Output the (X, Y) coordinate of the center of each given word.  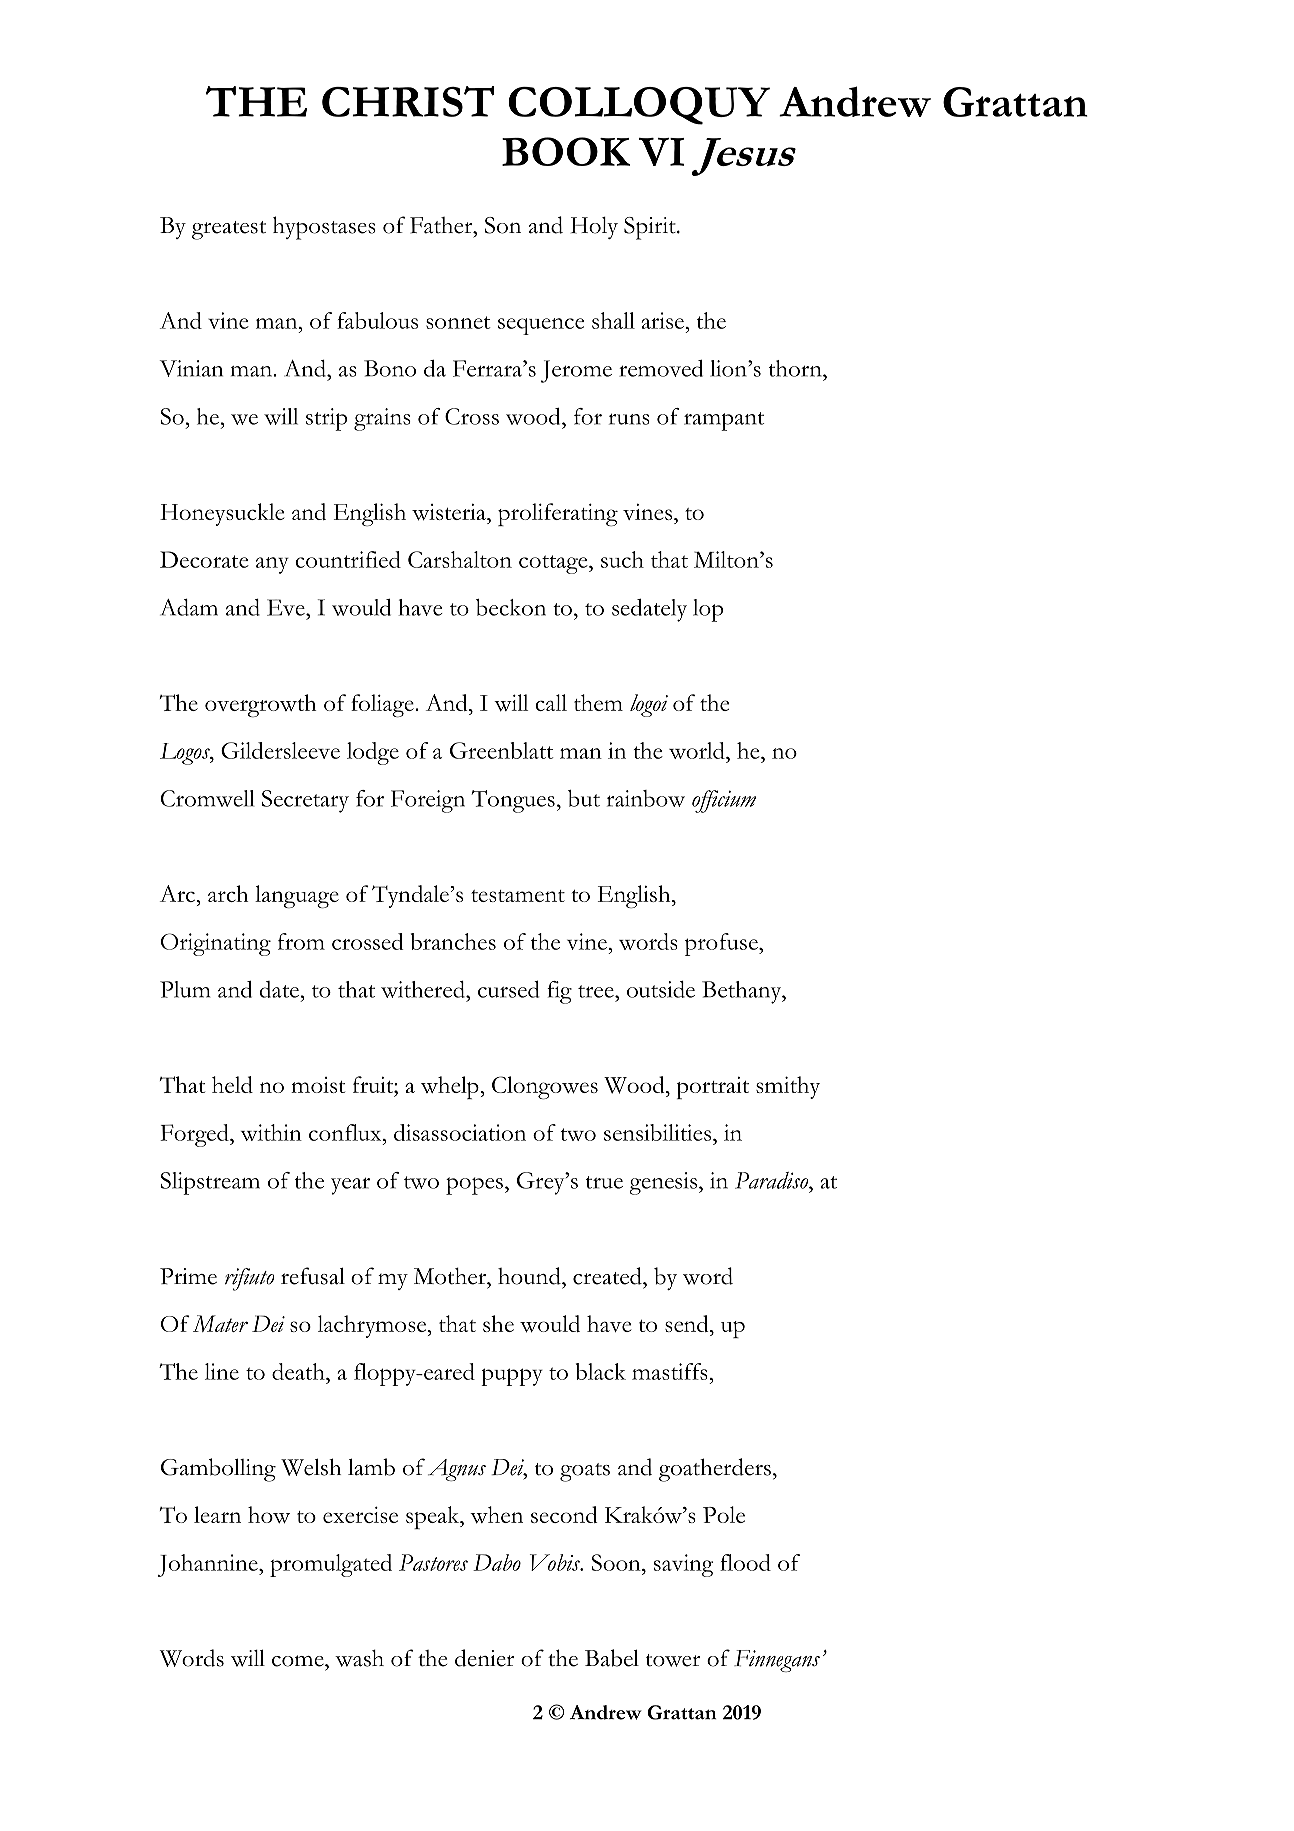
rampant (724, 421)
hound (530, 1276)
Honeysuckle (222, 514)
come (299, 1661)
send (688, 1323)
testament (518, 896)
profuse (722, 944)
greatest (229, 230)
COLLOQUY (639, 106)
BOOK (566, 151)
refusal (313, 1276)
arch (228, 893)
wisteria (450, 512)
